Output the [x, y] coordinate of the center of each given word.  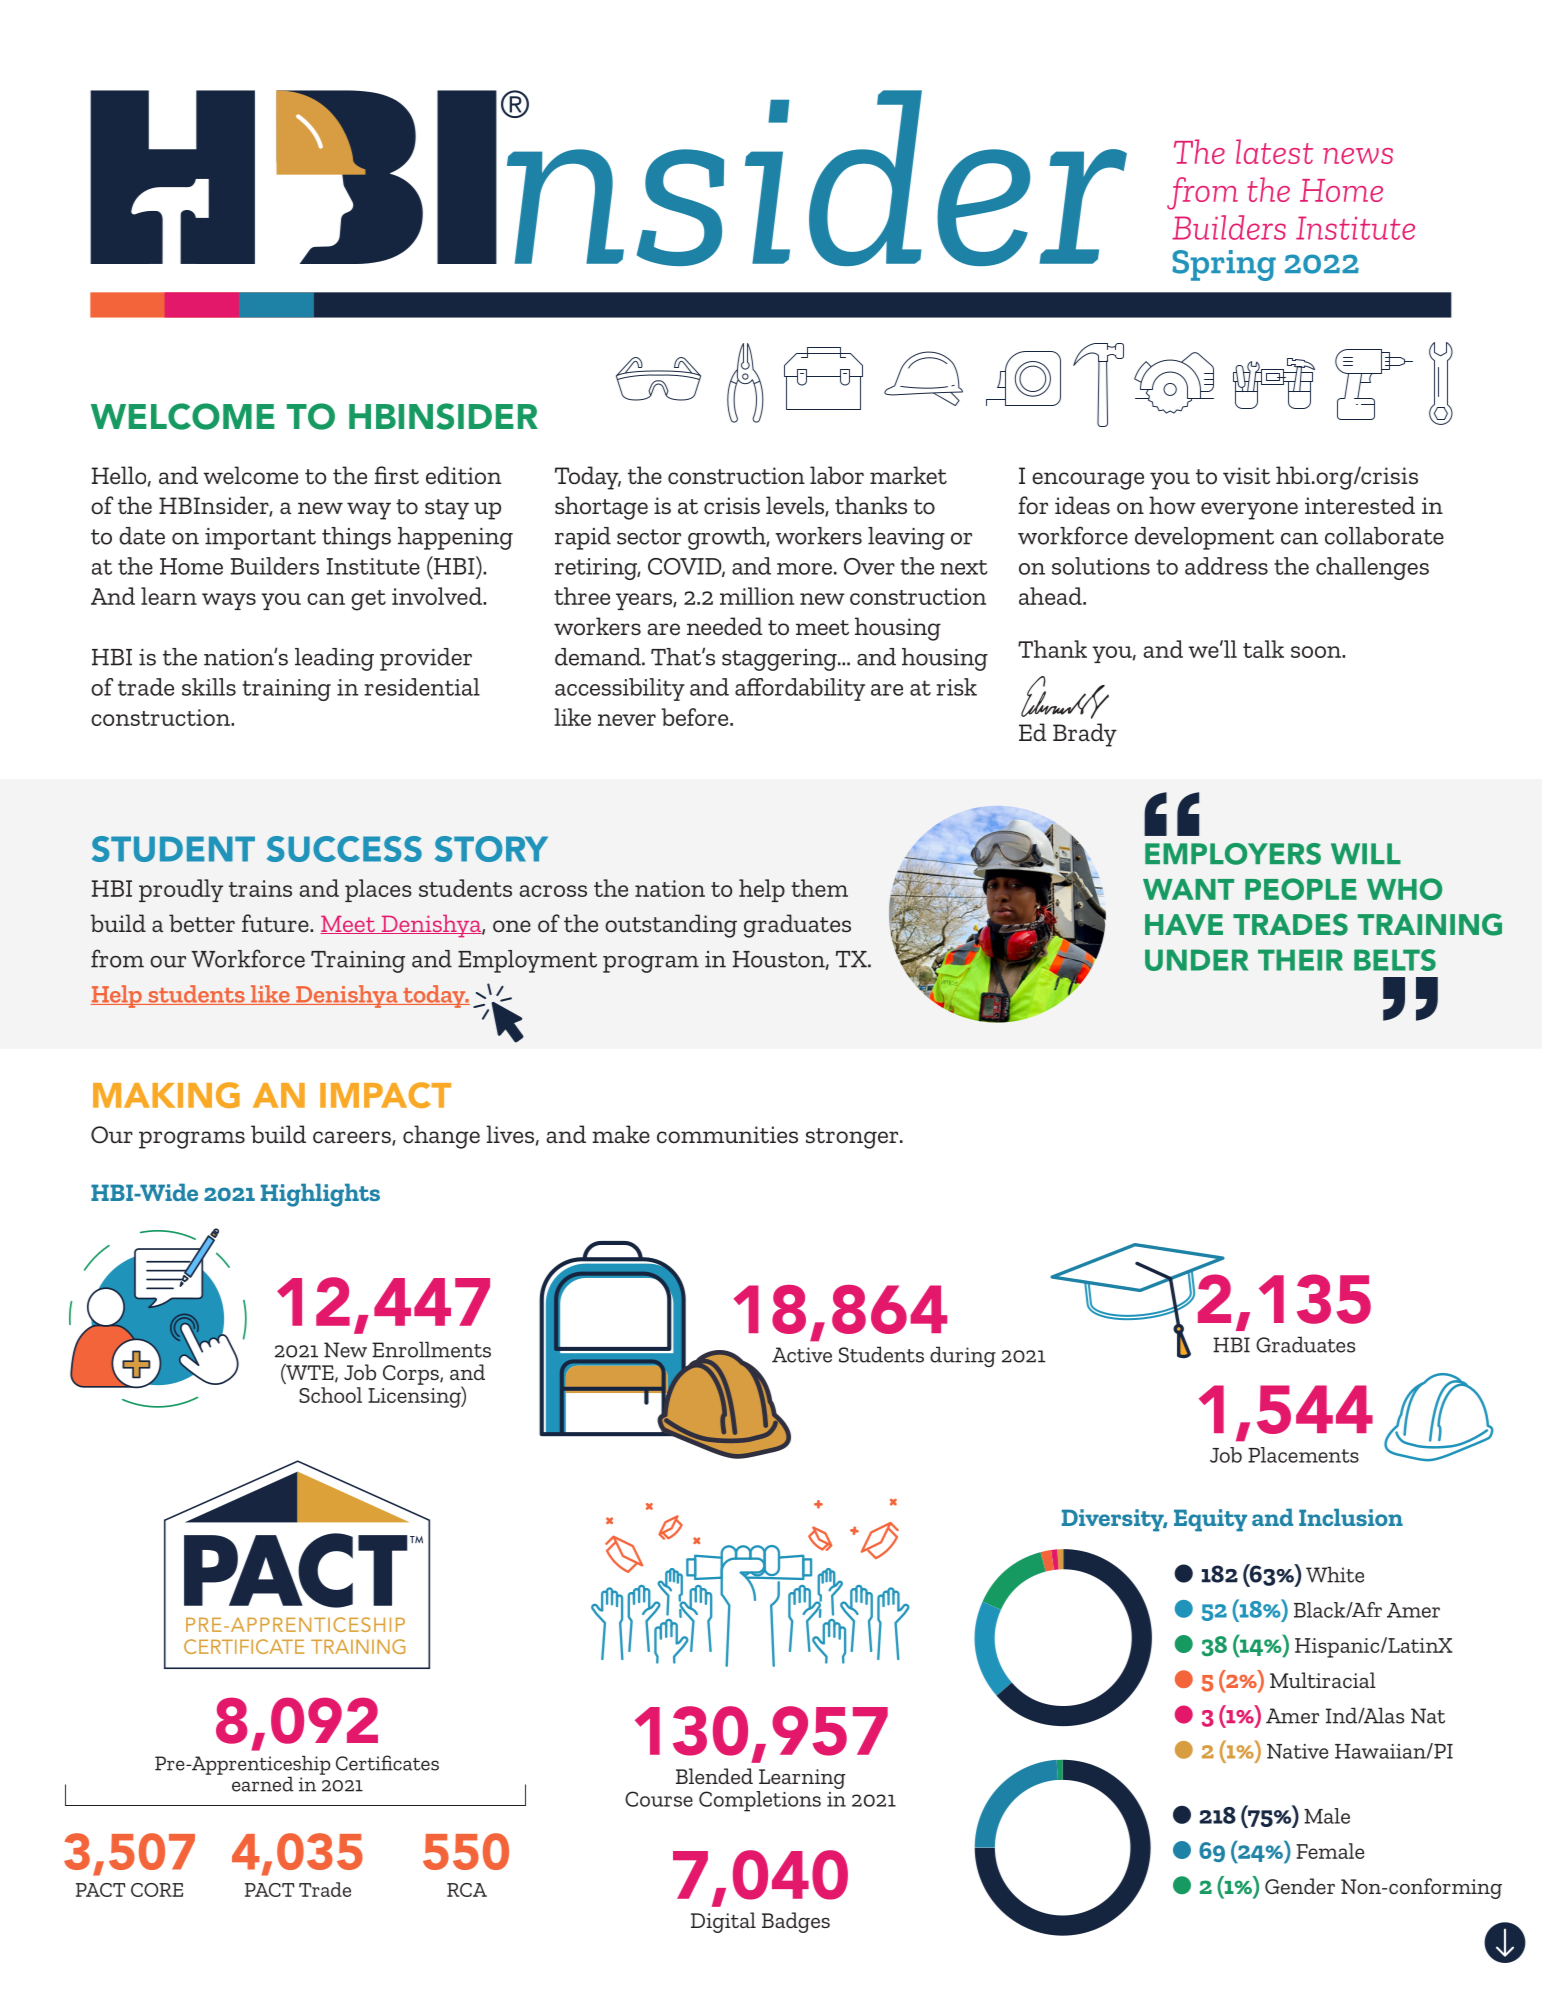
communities [727, 1135]
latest [1274, 151]
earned [263, 1784]
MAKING [166, 1095]
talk [1263, 649]
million [757, 596]
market [908, 475]
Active [802, 1355]
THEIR [1300, 960]
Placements [1303, 1455]
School [330, 1395]
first [396, 475]
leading [334, 659]
